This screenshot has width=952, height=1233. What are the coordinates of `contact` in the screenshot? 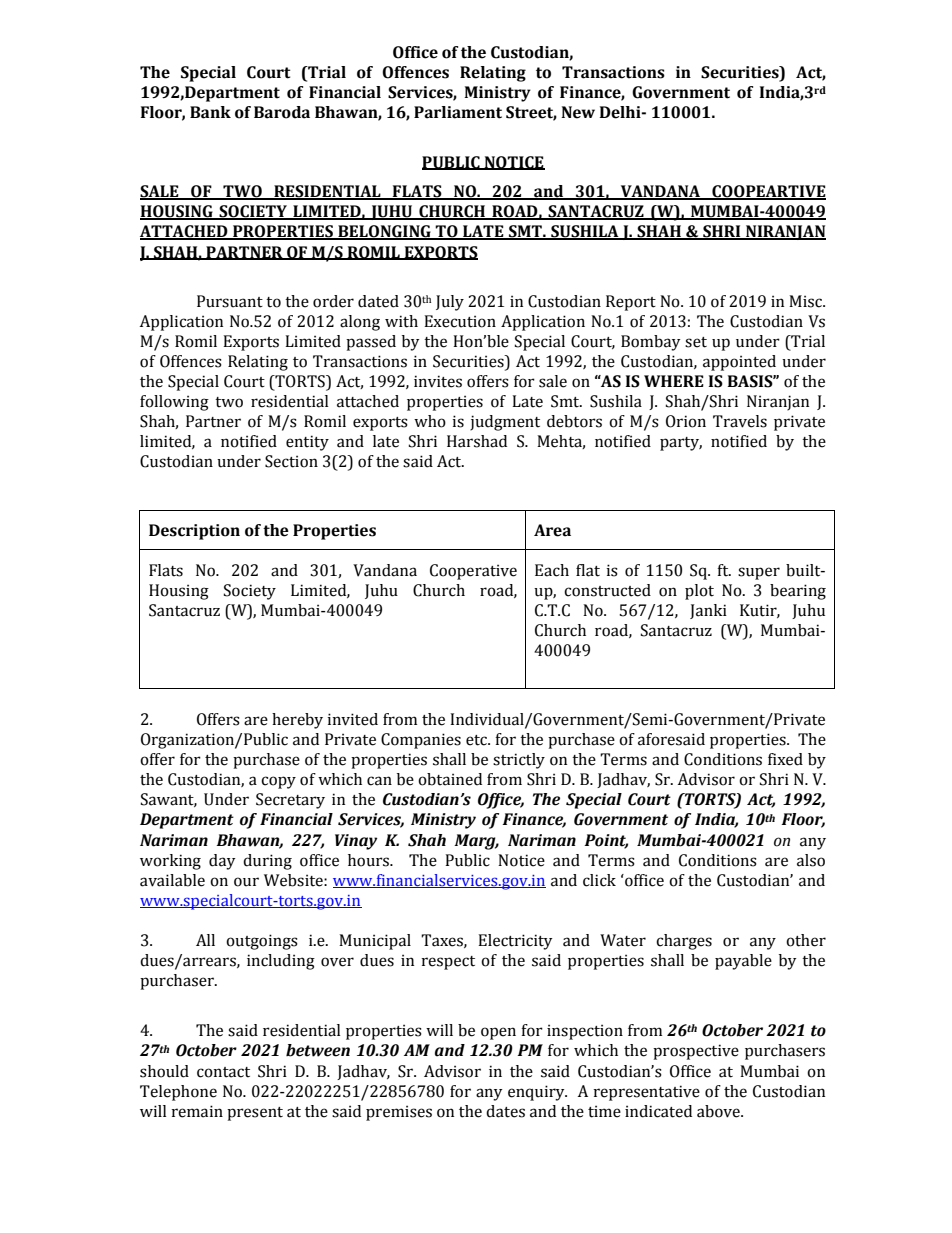 It's located at (223, 1072).
